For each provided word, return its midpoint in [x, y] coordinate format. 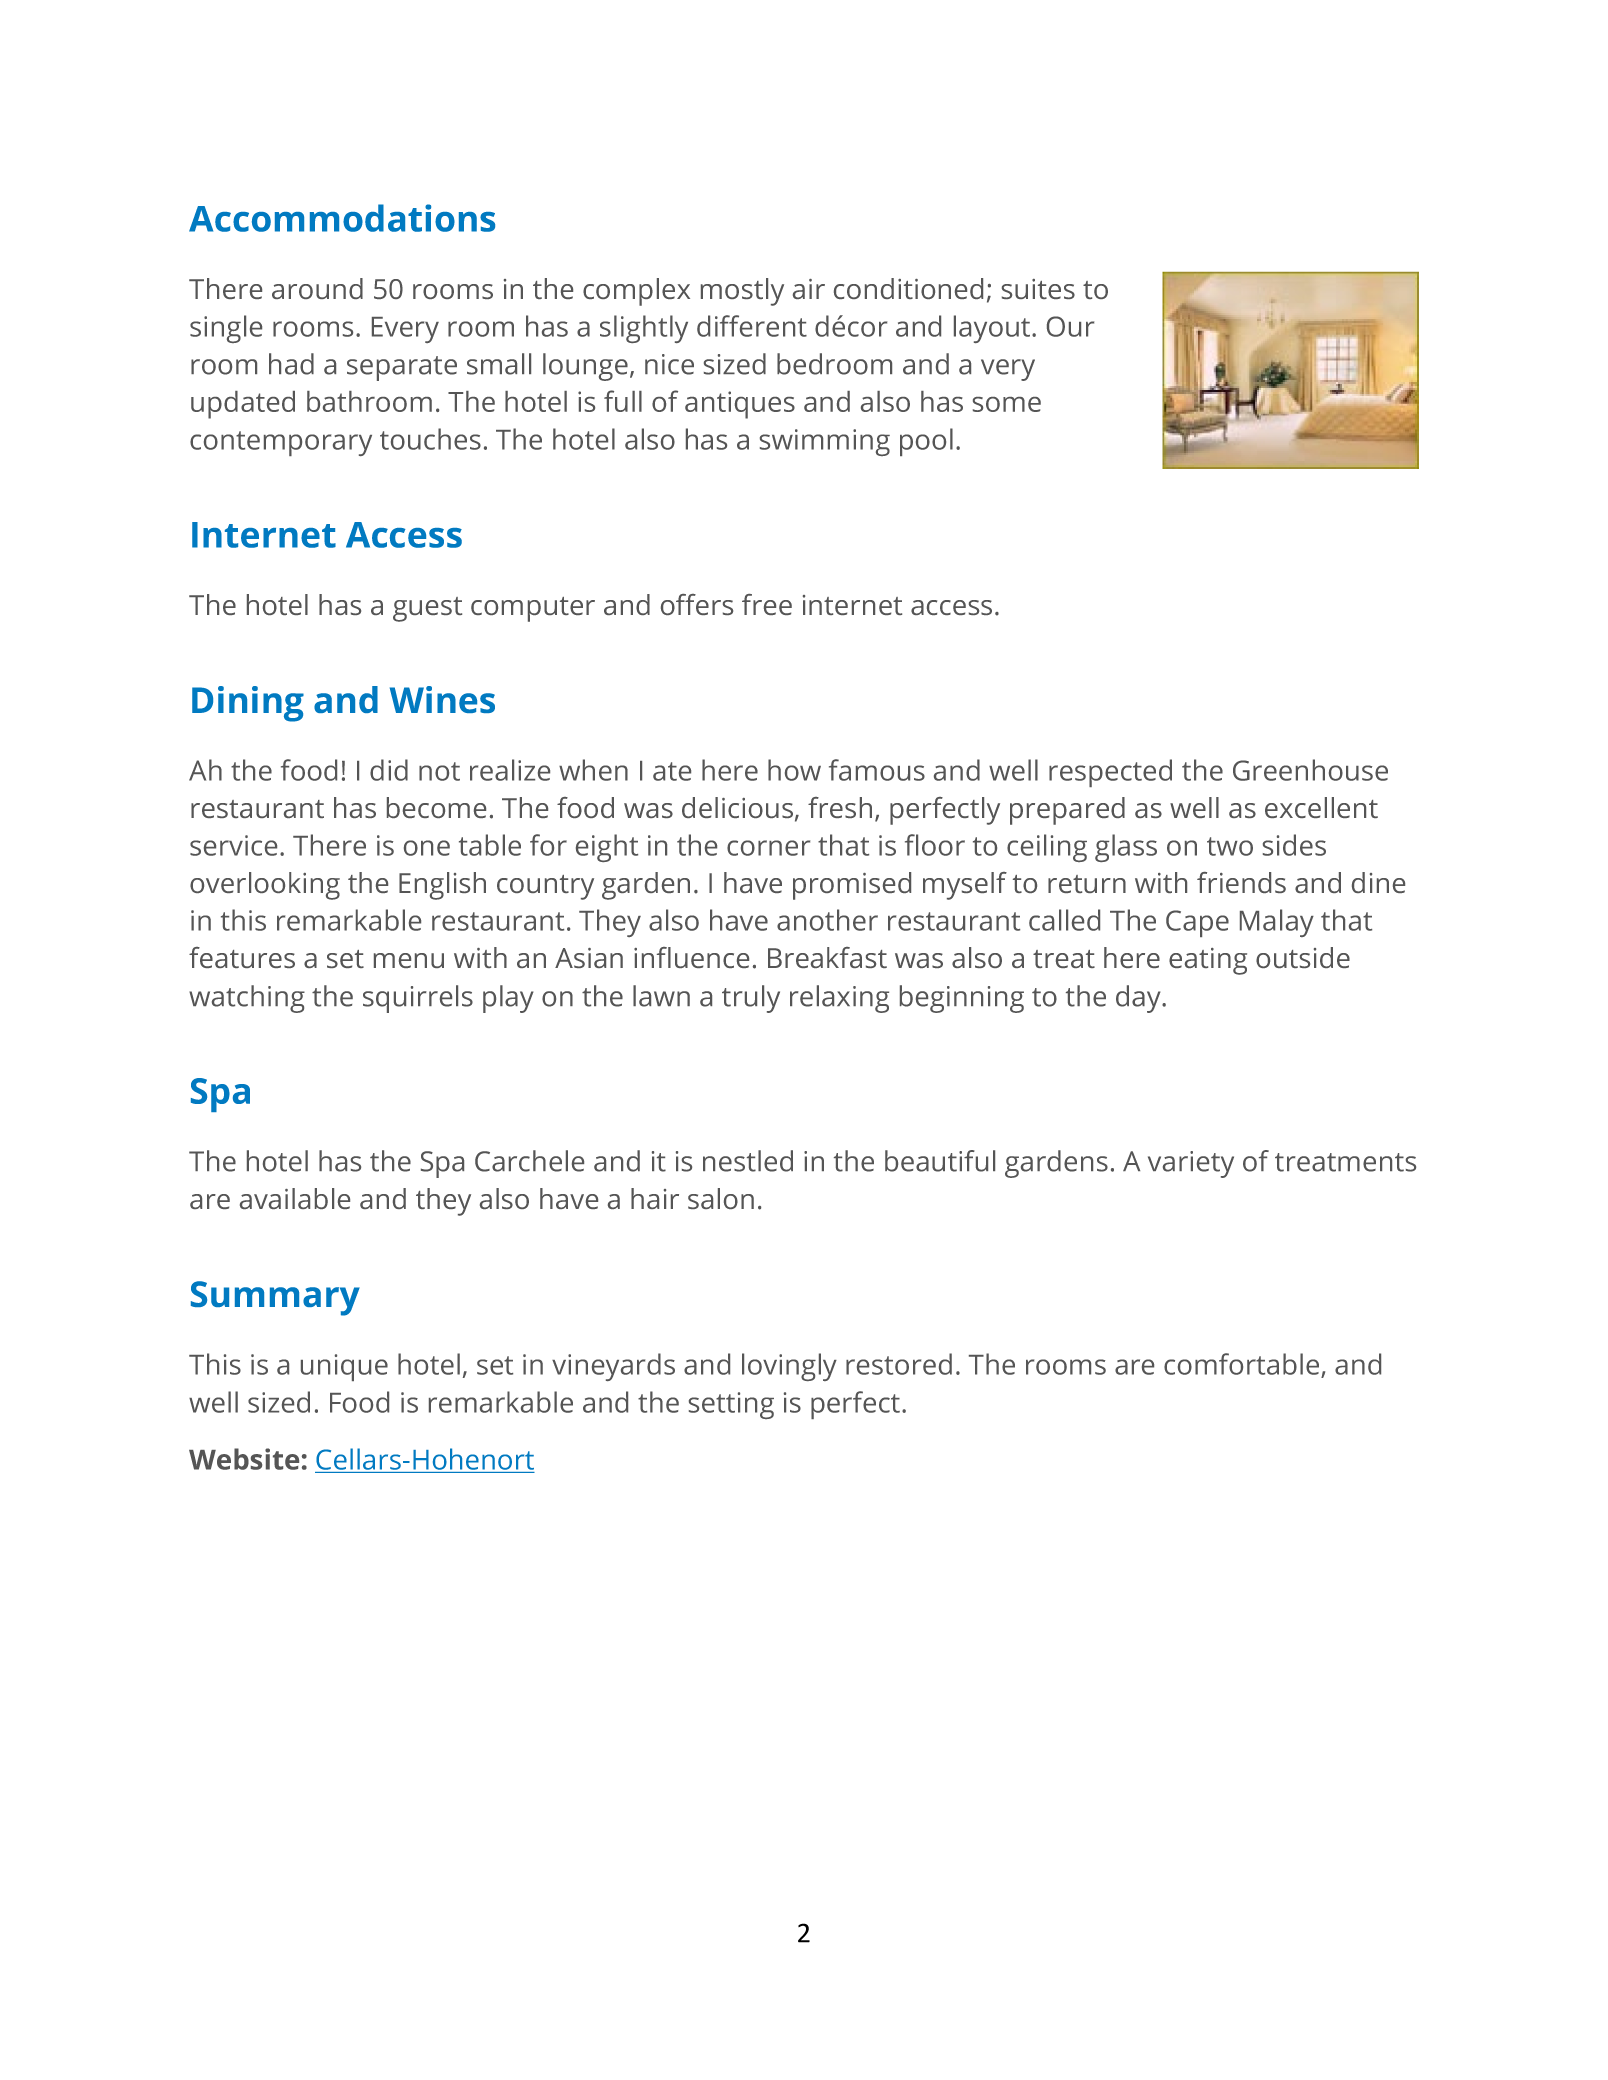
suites [1038, 289]
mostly [742, 292]
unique [344, 1367]
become [436, 807]
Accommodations [342, 218]
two [1230, 846]
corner [768, 848]
